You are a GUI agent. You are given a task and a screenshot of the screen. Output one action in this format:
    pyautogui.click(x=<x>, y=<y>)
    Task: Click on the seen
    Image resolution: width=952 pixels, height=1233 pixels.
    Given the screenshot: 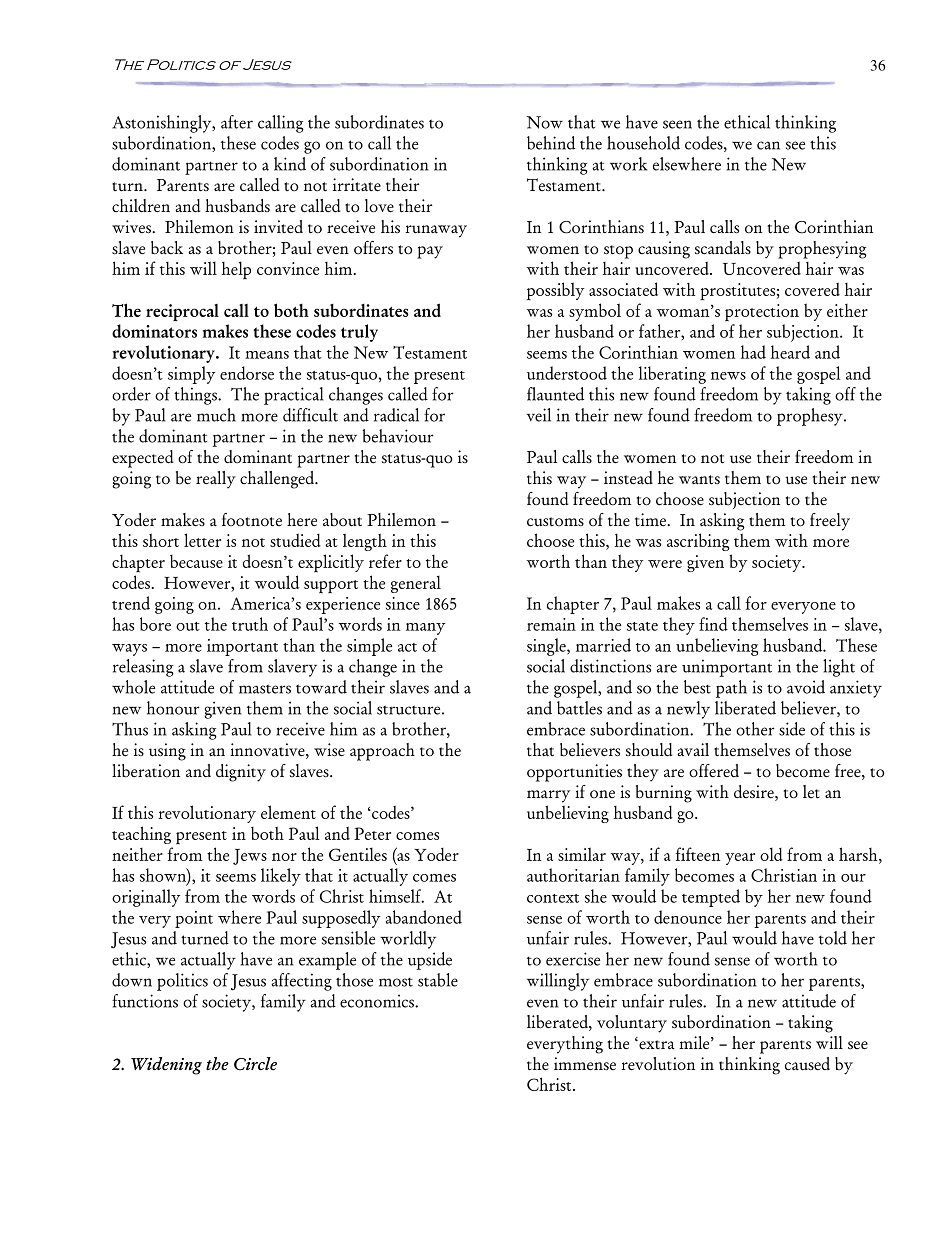 What is the action you would take?
    pyautogui.click(x=677, y=124)
